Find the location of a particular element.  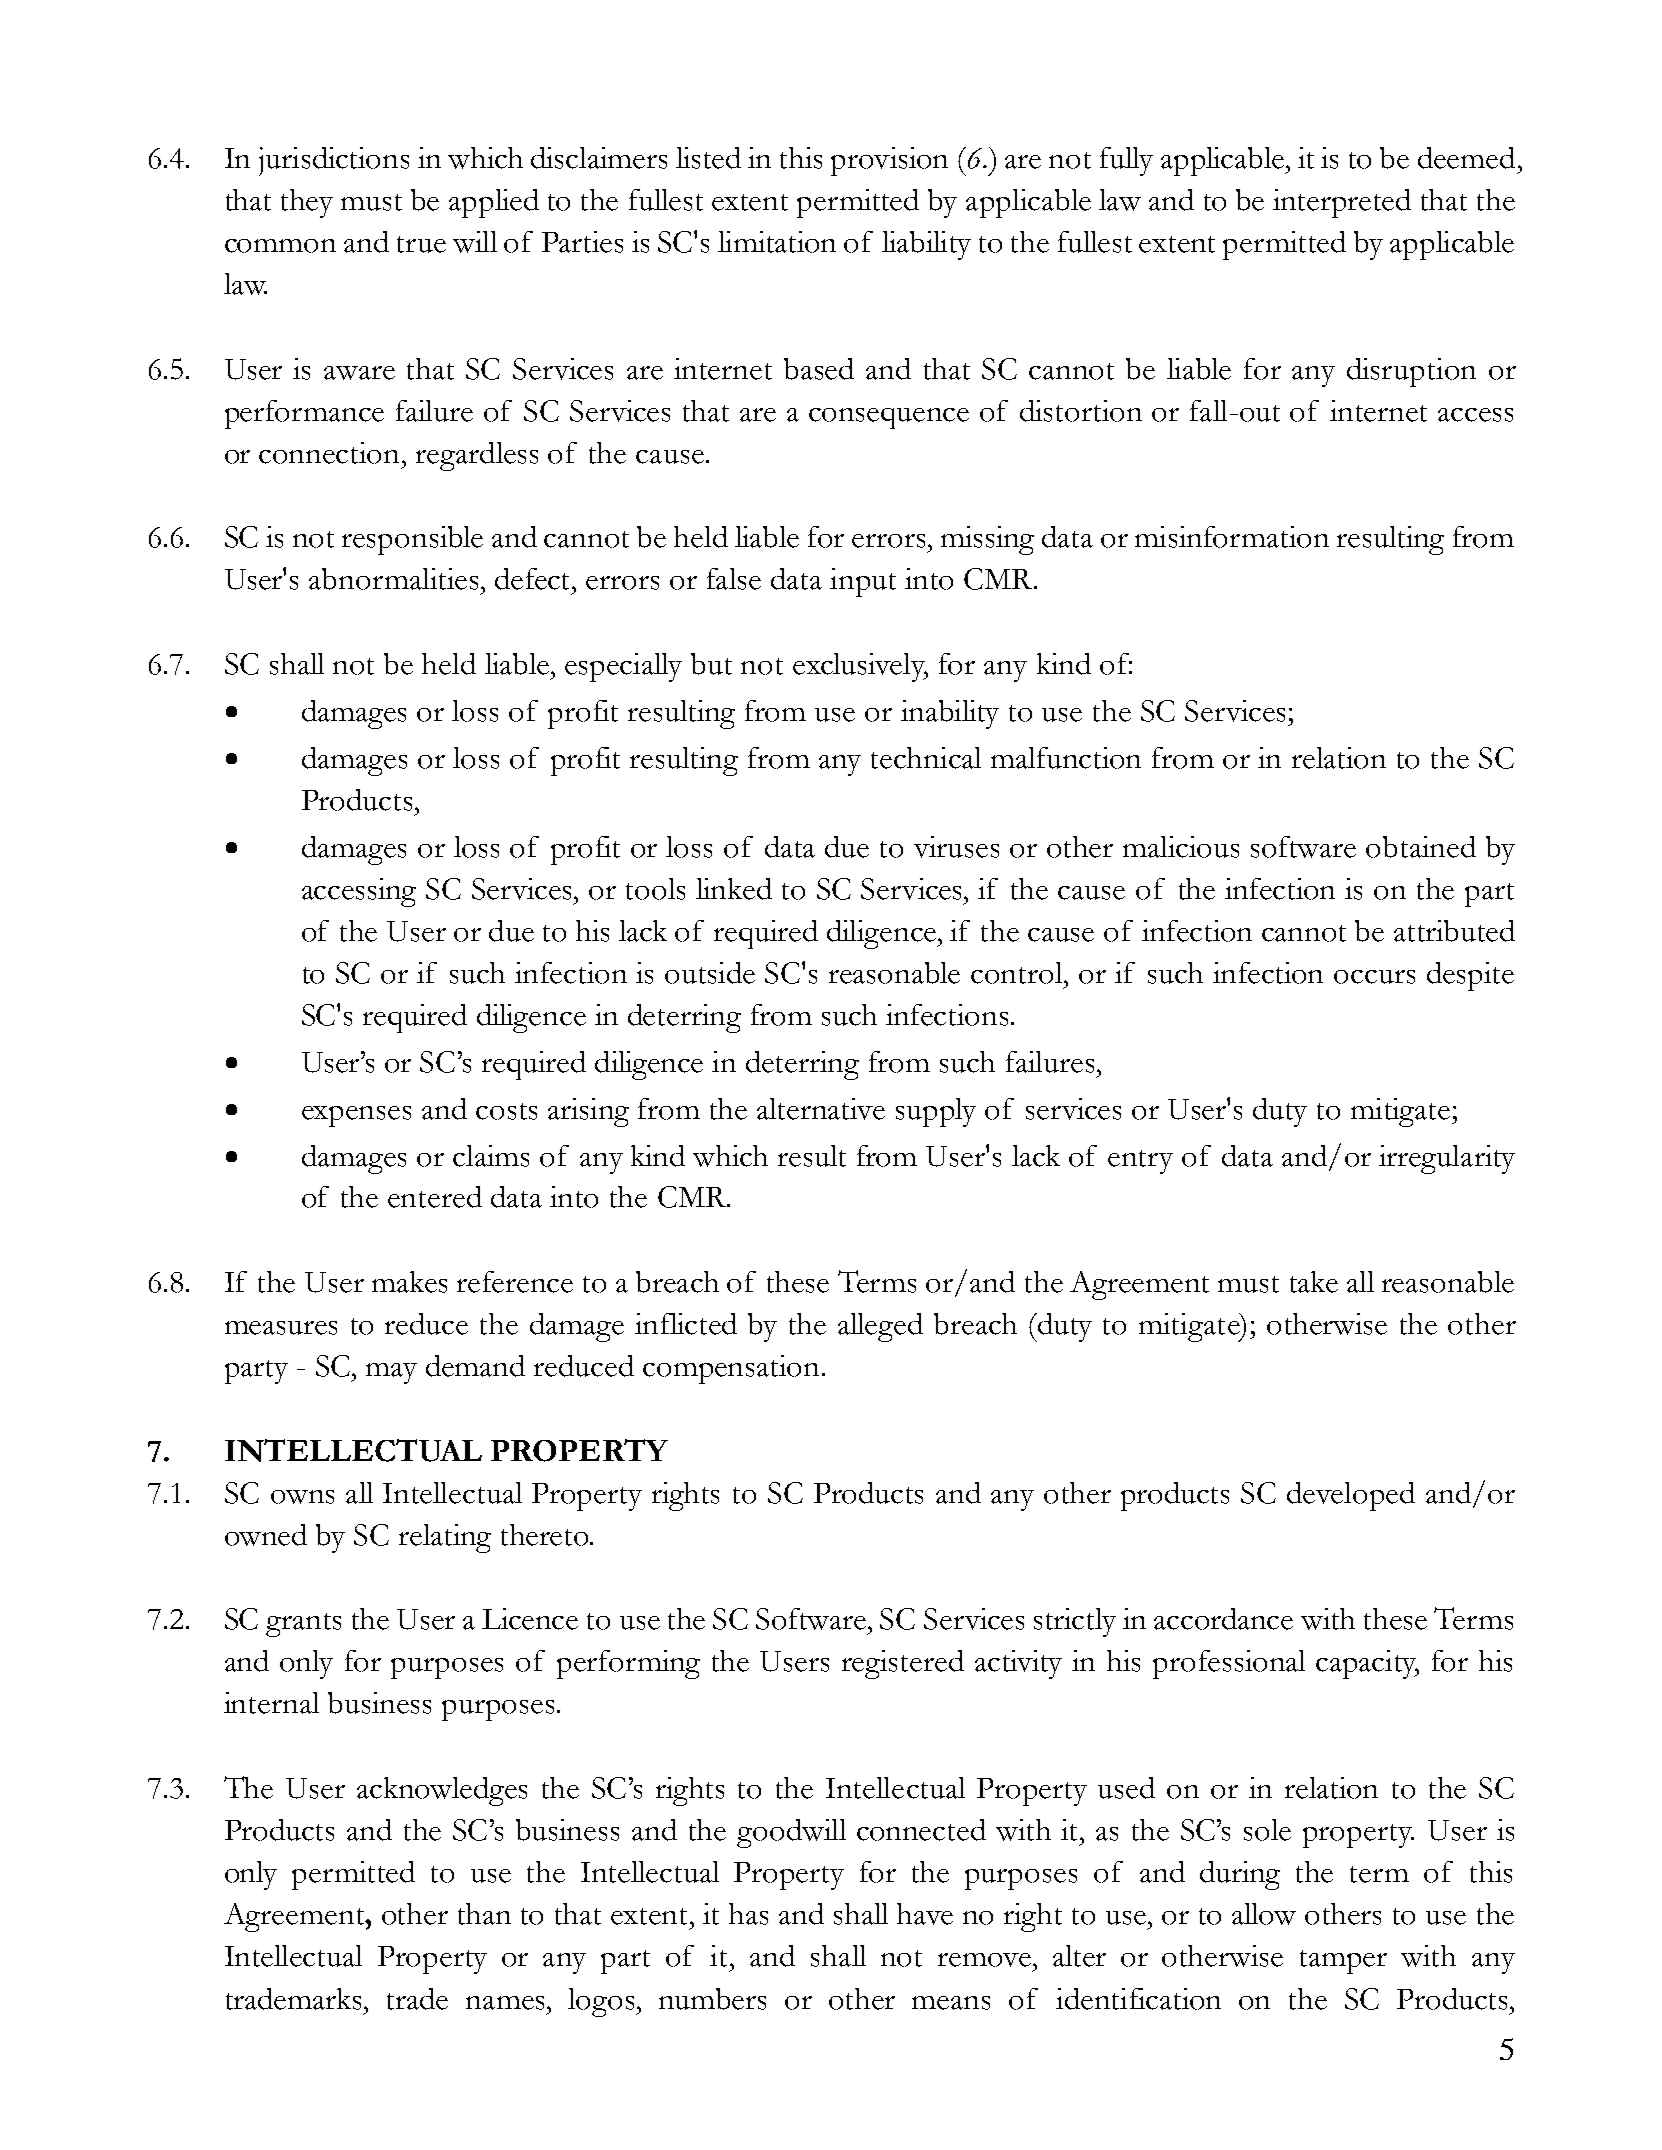

expenses is located at coordinates (356, 1116).
